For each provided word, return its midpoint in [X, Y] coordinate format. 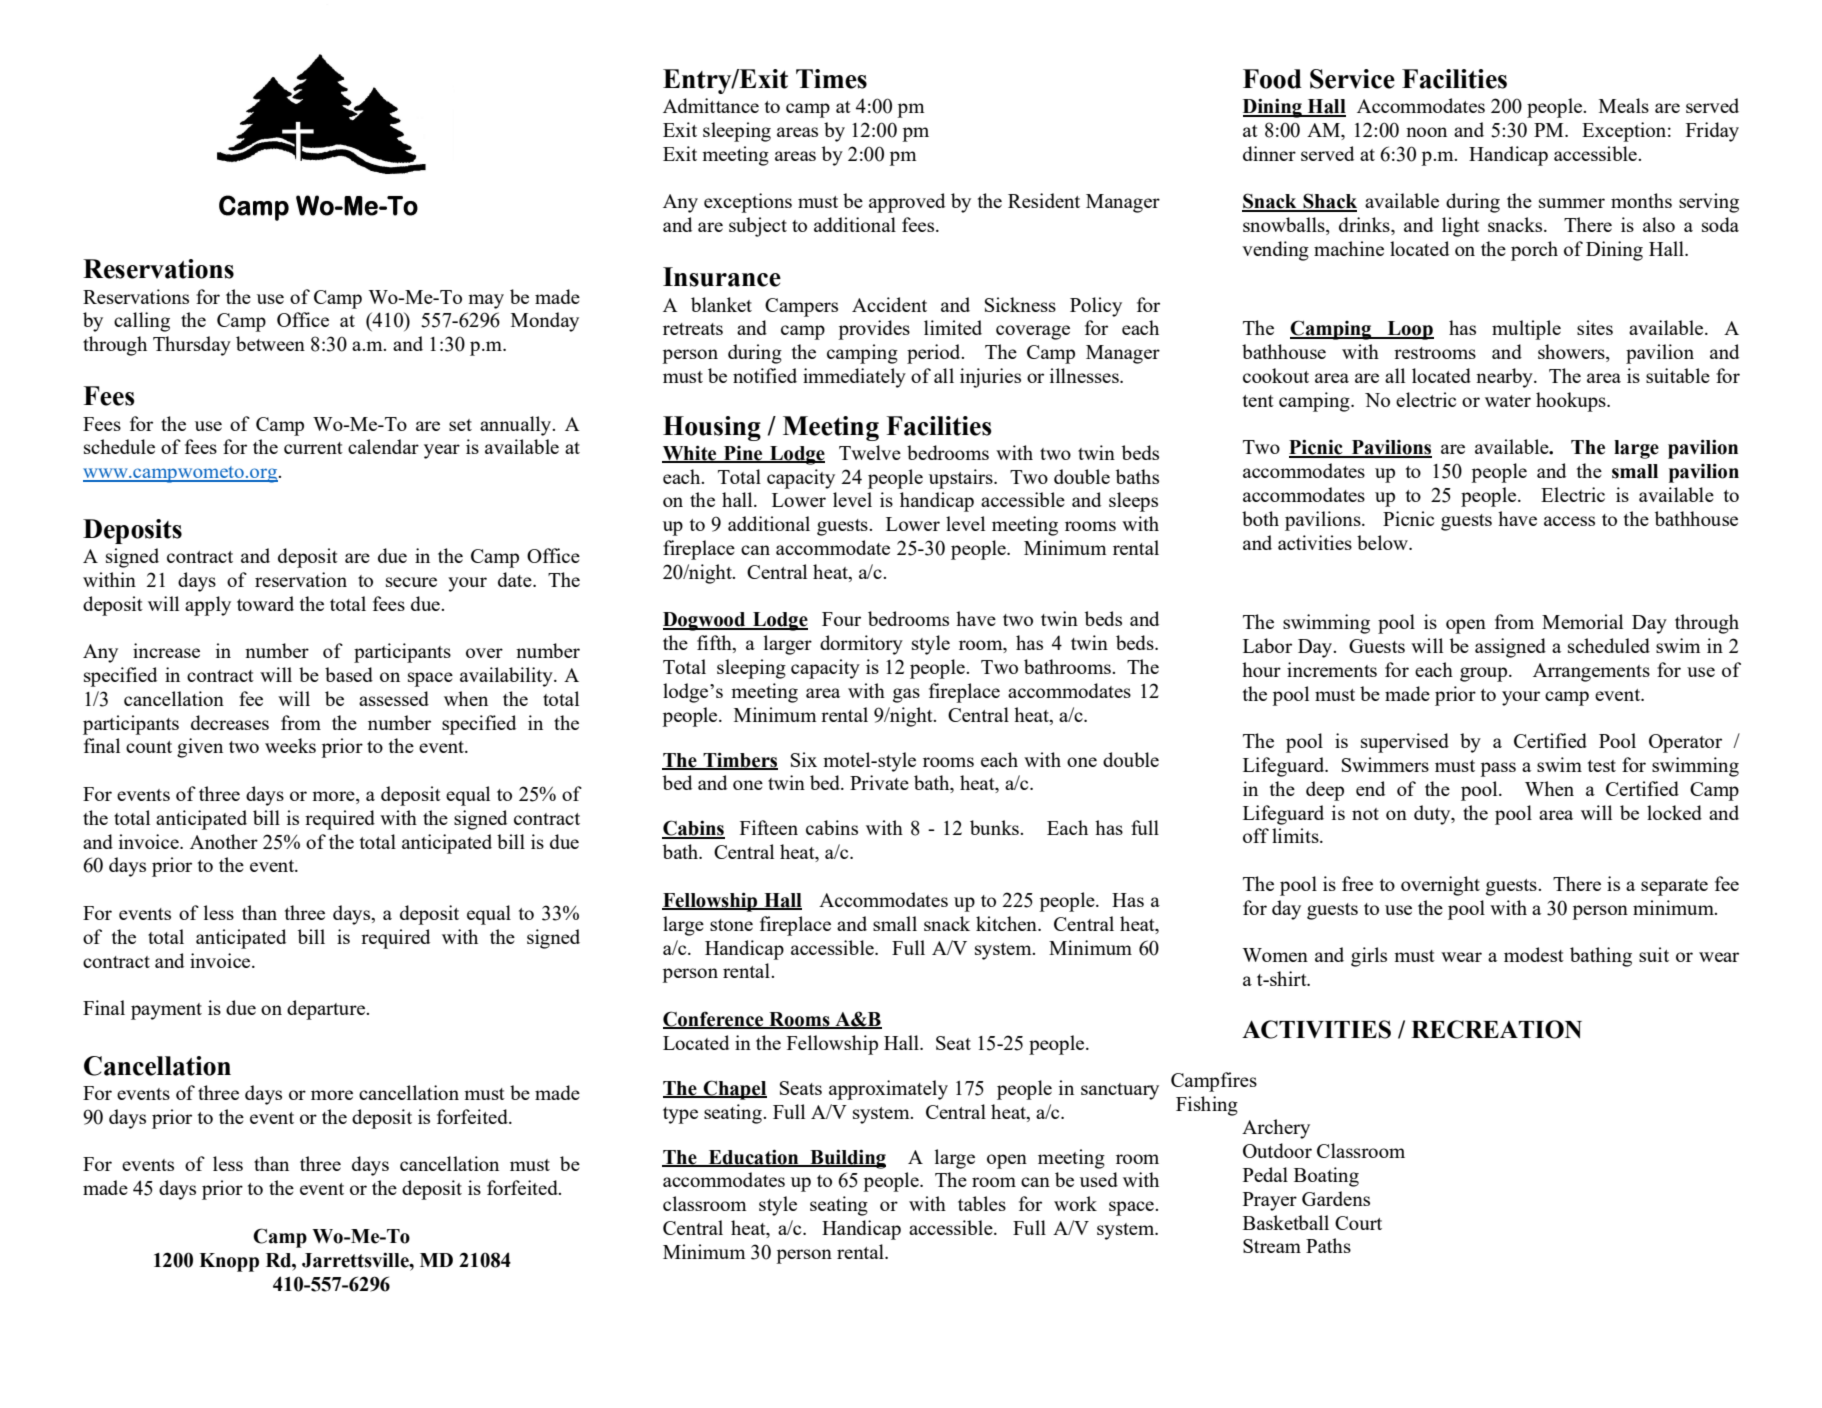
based [349, 674]
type [680, 1115]
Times [831, 79]
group [1485, 674]
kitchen [1007, 923]
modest [1534, 954]
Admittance [711, 105]
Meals [1624, 105]
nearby [1505, 378]
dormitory [861, 645]
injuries [990, 378]
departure [327, 1010]
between [270, 343]
